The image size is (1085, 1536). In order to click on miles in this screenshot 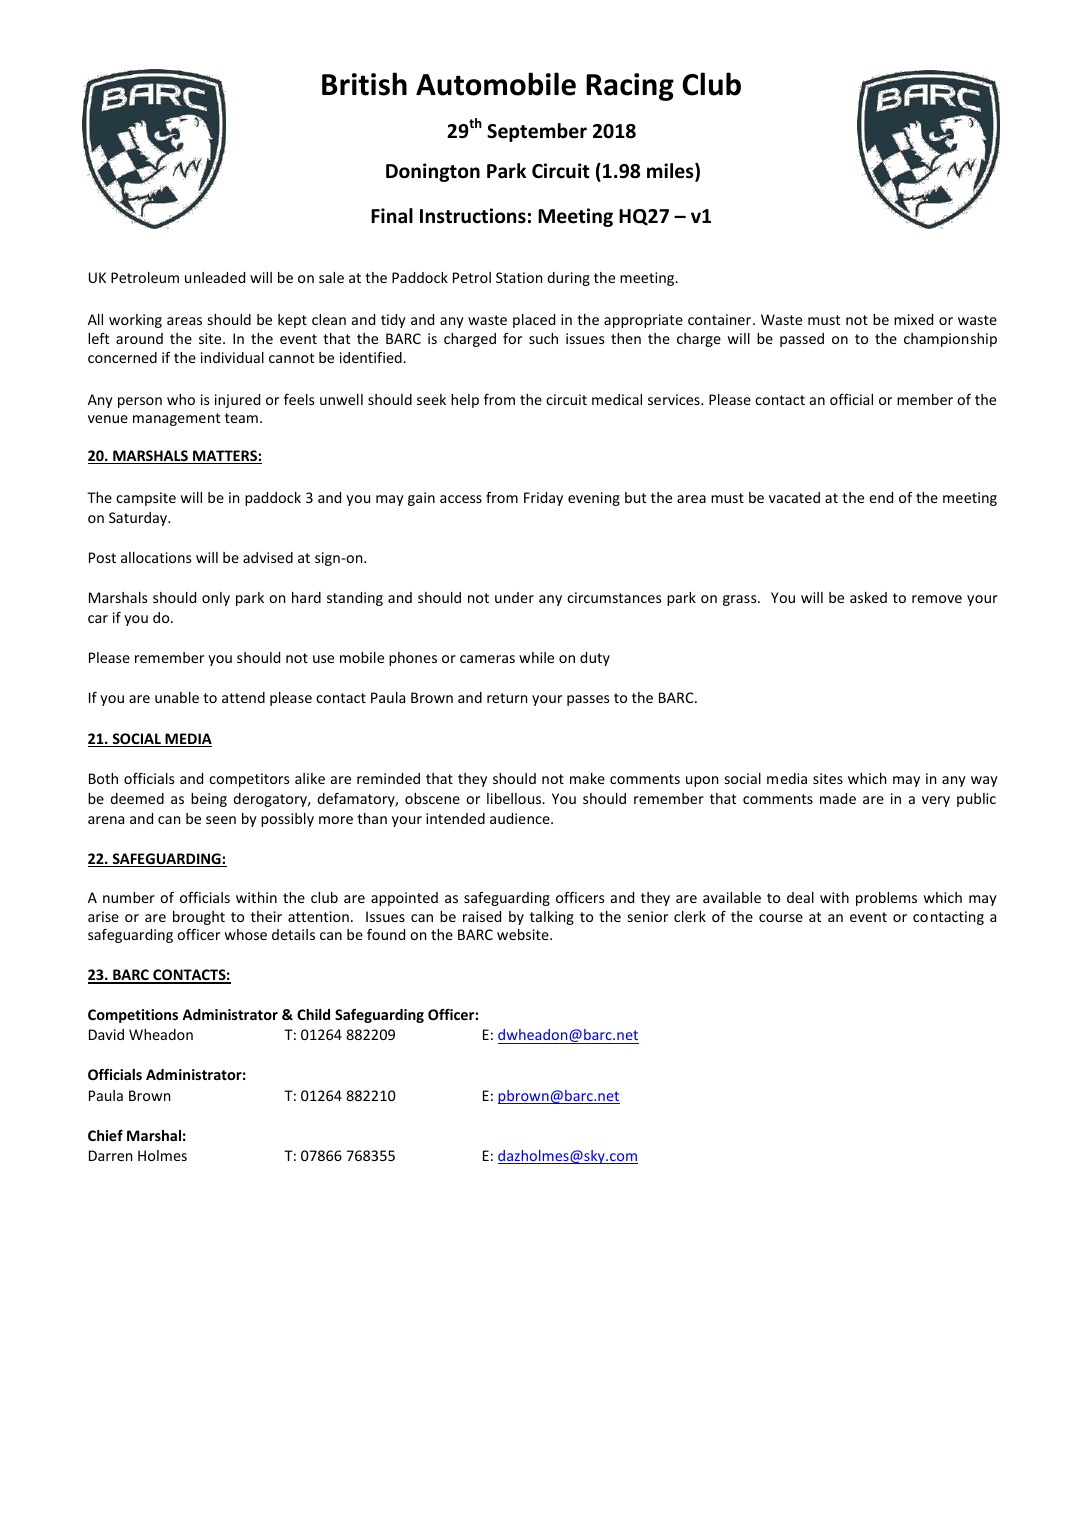, I will do `click(671, 172)`.
